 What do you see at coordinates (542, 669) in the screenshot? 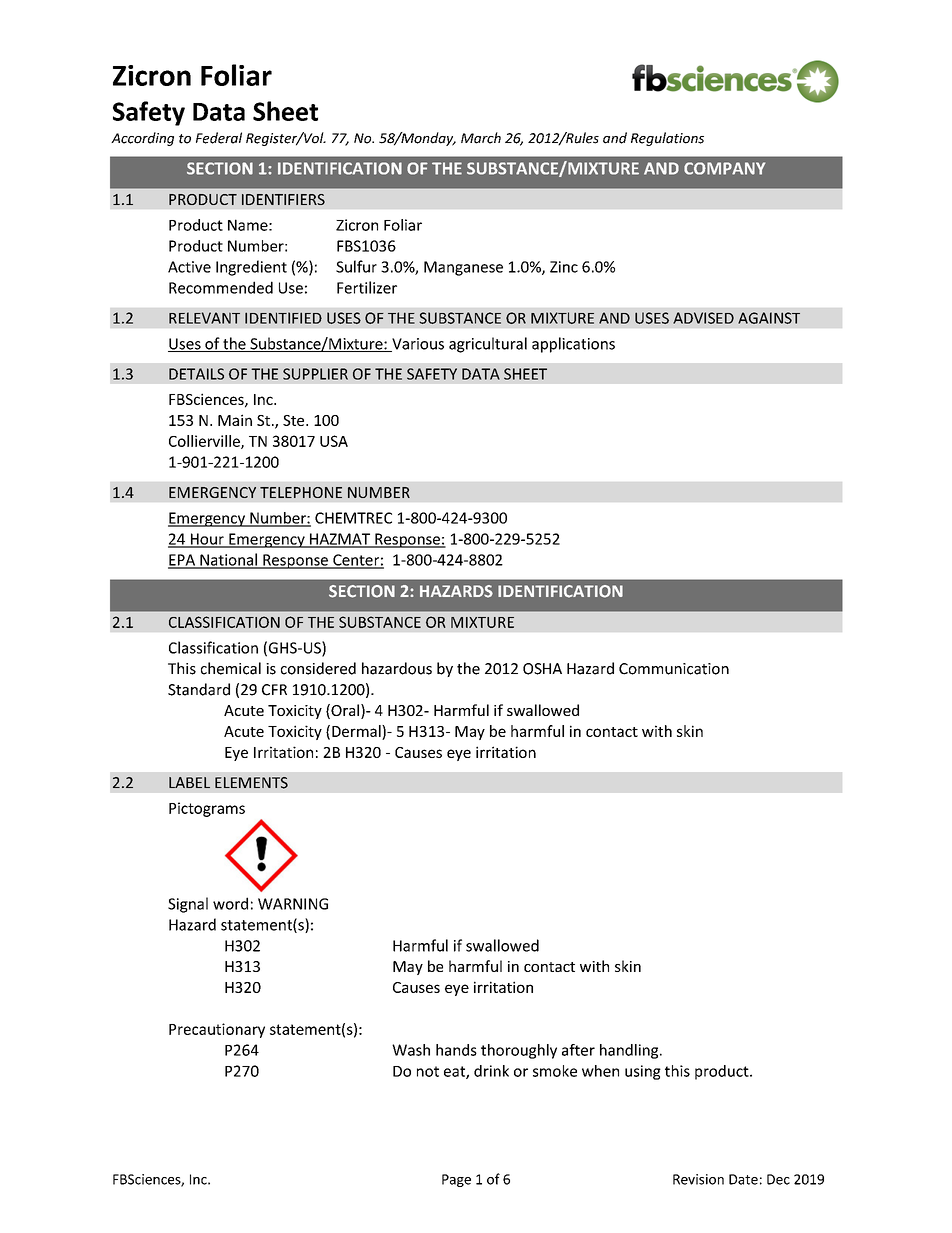
I see `OSHA` at bounding box center [542, 669].
